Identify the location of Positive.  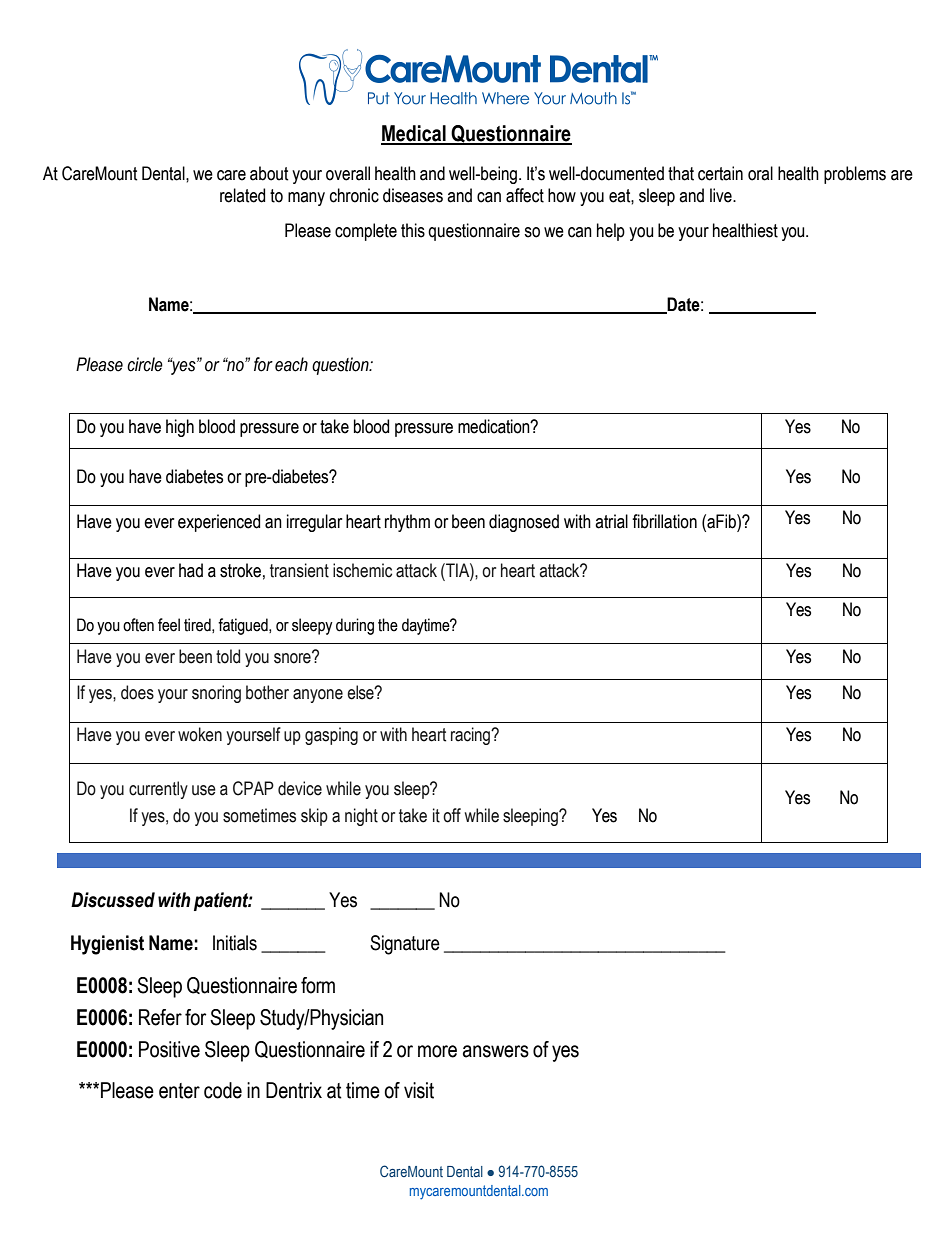
(169, 1049).
